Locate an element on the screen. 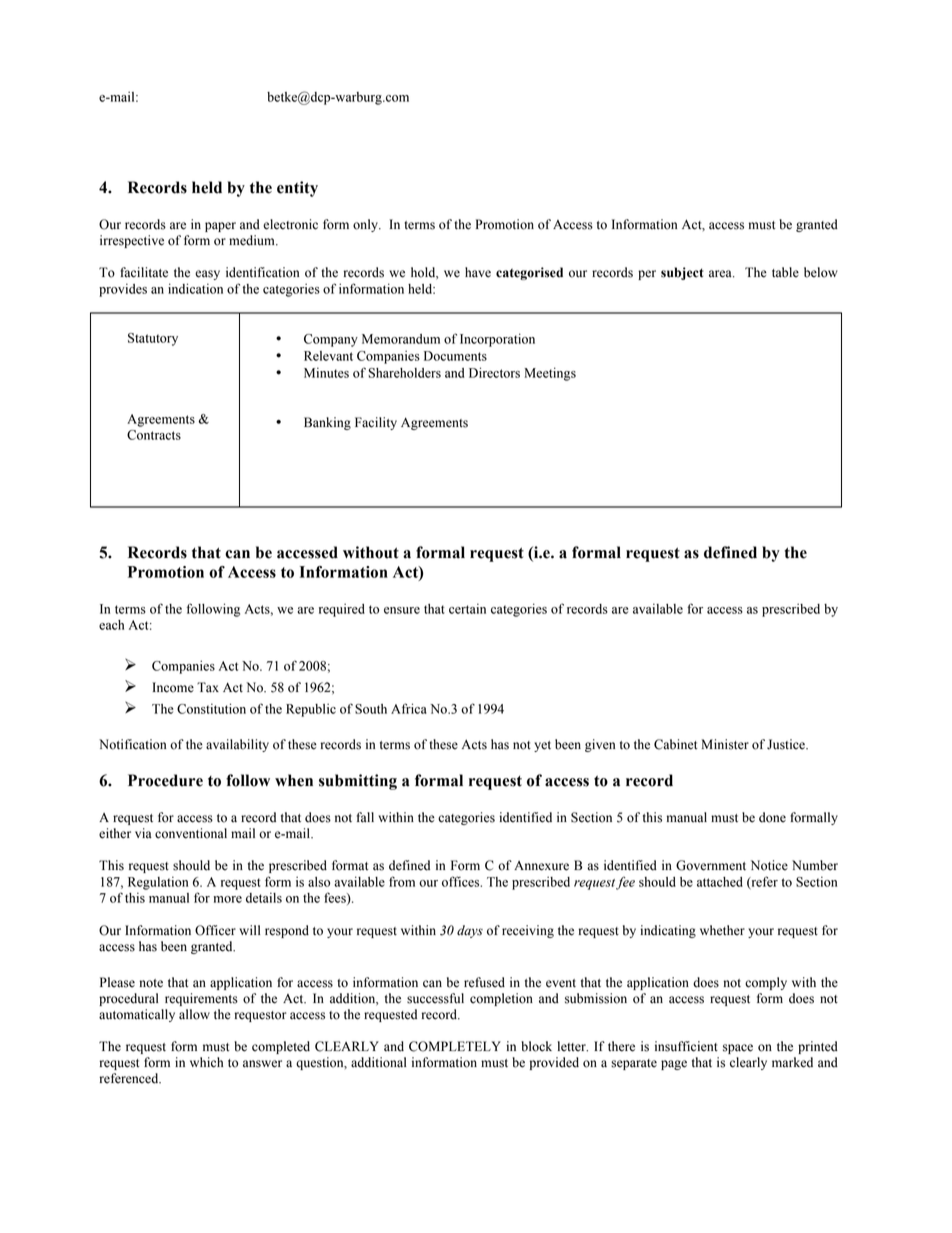 Image resolution: width=952 pixels, height=1233 pixels. Meetings is located at coordinates (550, 374).
